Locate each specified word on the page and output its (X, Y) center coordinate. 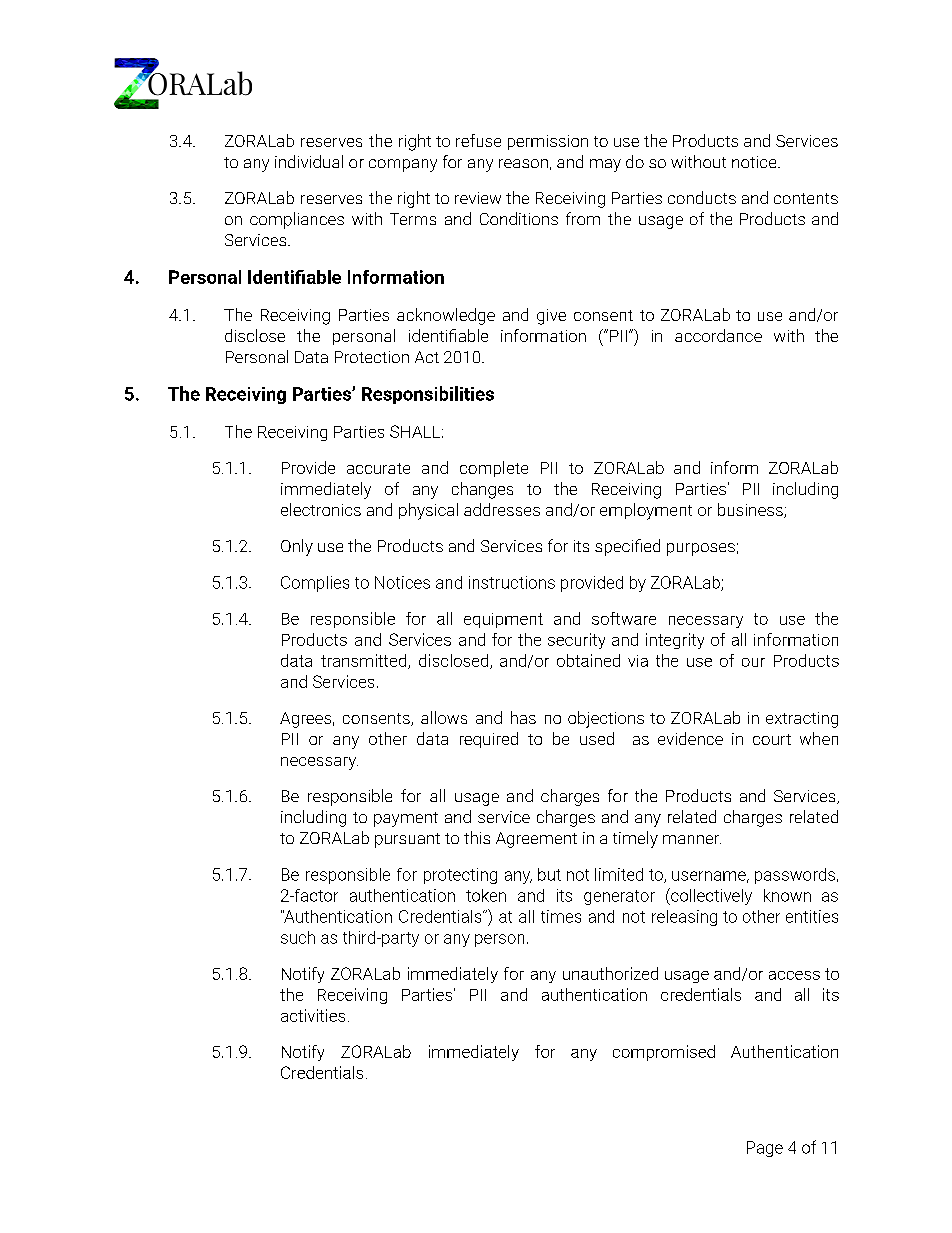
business (751, 510)
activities (313, 1015)
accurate (378, 468)
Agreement (536, 840)
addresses (502, 509)
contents (806, 198)
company (403, 165)
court (772, 739)
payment (406, 819)
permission (548, 142)
